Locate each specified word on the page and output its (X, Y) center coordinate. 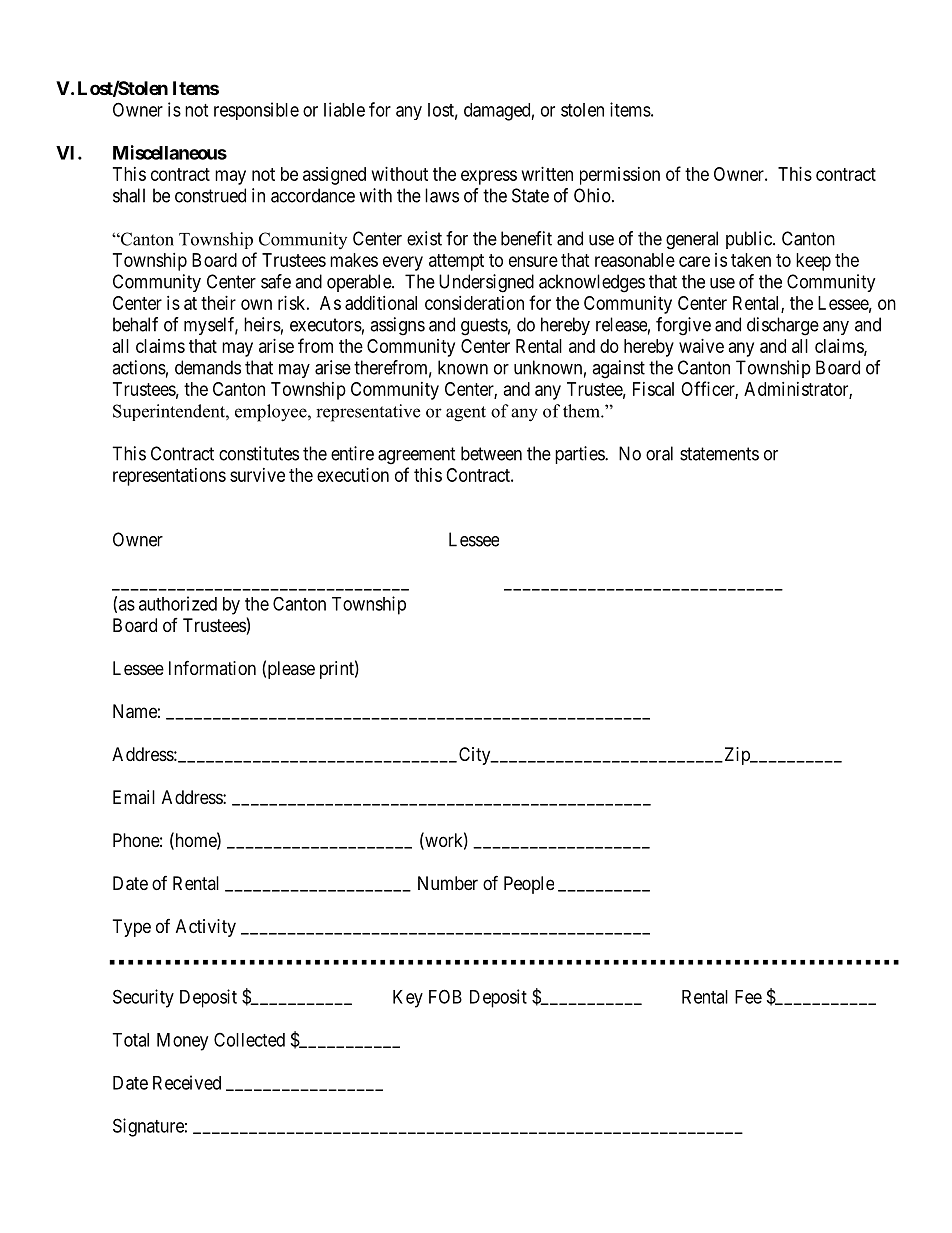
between (491, 453)
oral (659, 453)
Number (448, 883)
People (529, 885)
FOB (445, 996)
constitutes (259, 453)
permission (620, 176)
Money (182, 1042)
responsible (256, 111)
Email (134, 797)
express (489, 177)
